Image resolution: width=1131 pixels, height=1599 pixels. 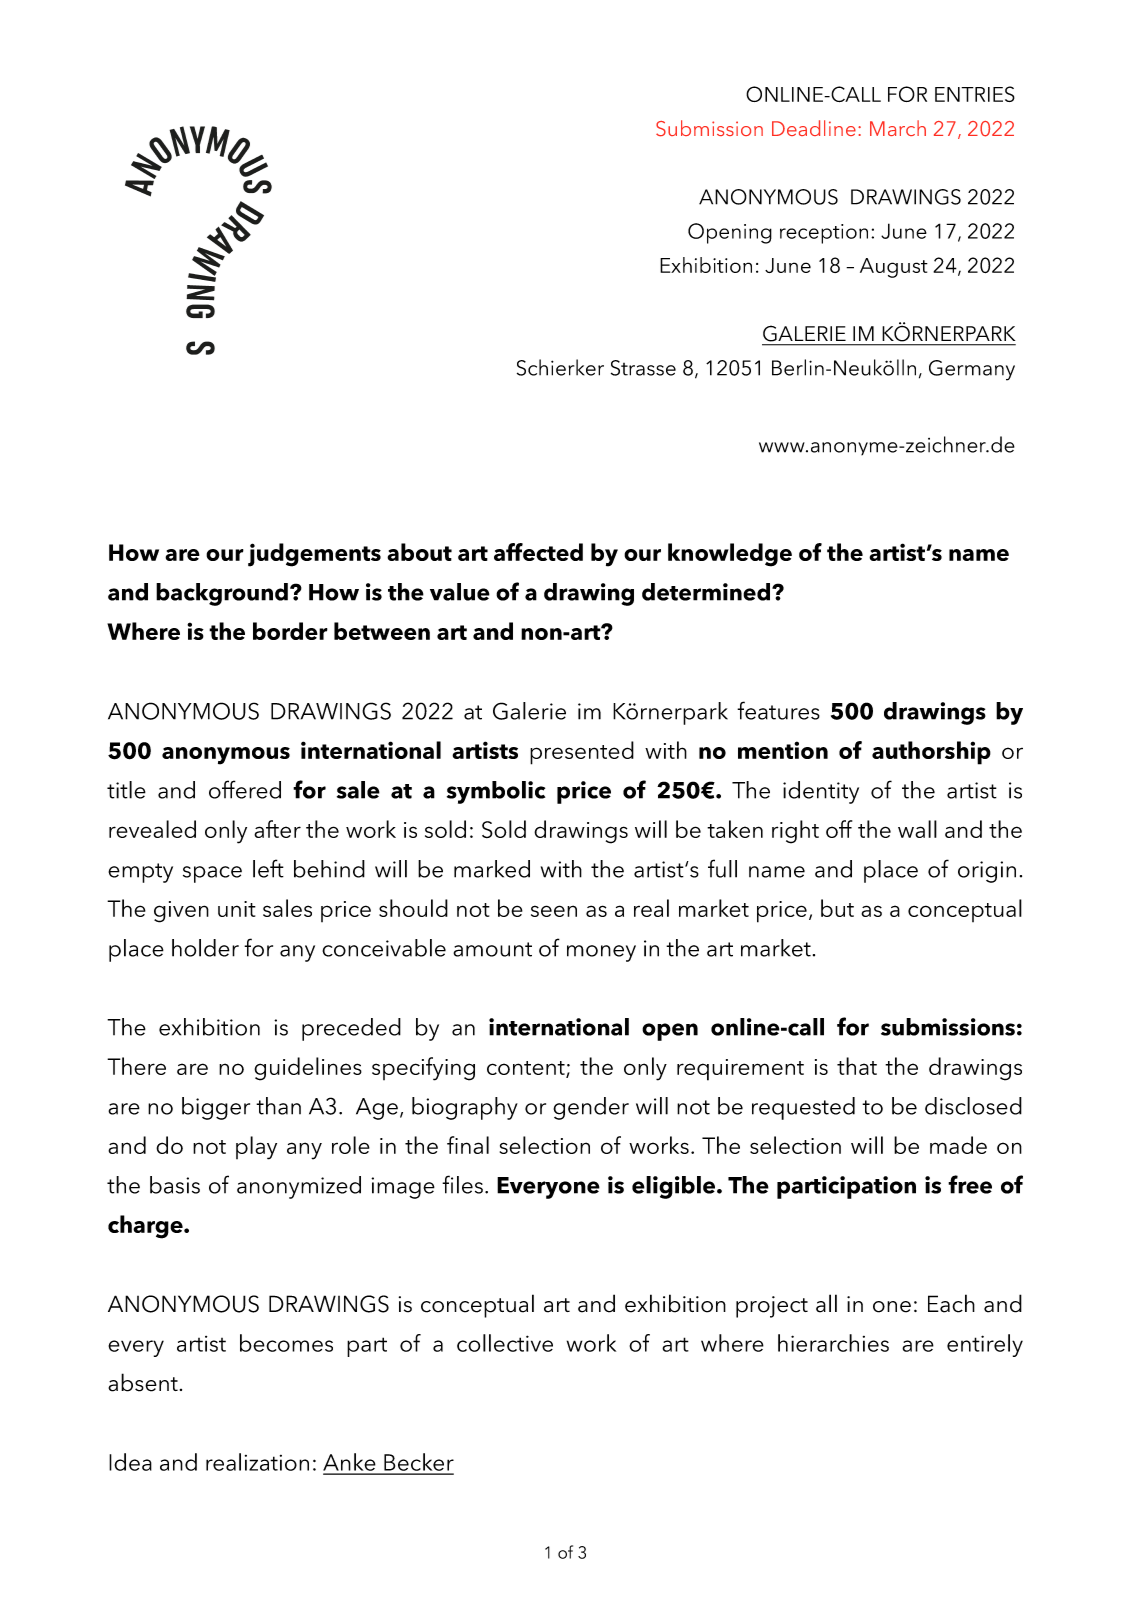 What do you see at coordinates (245, 789) in the page?
I see `offered` at bounding box center [245, 789].
